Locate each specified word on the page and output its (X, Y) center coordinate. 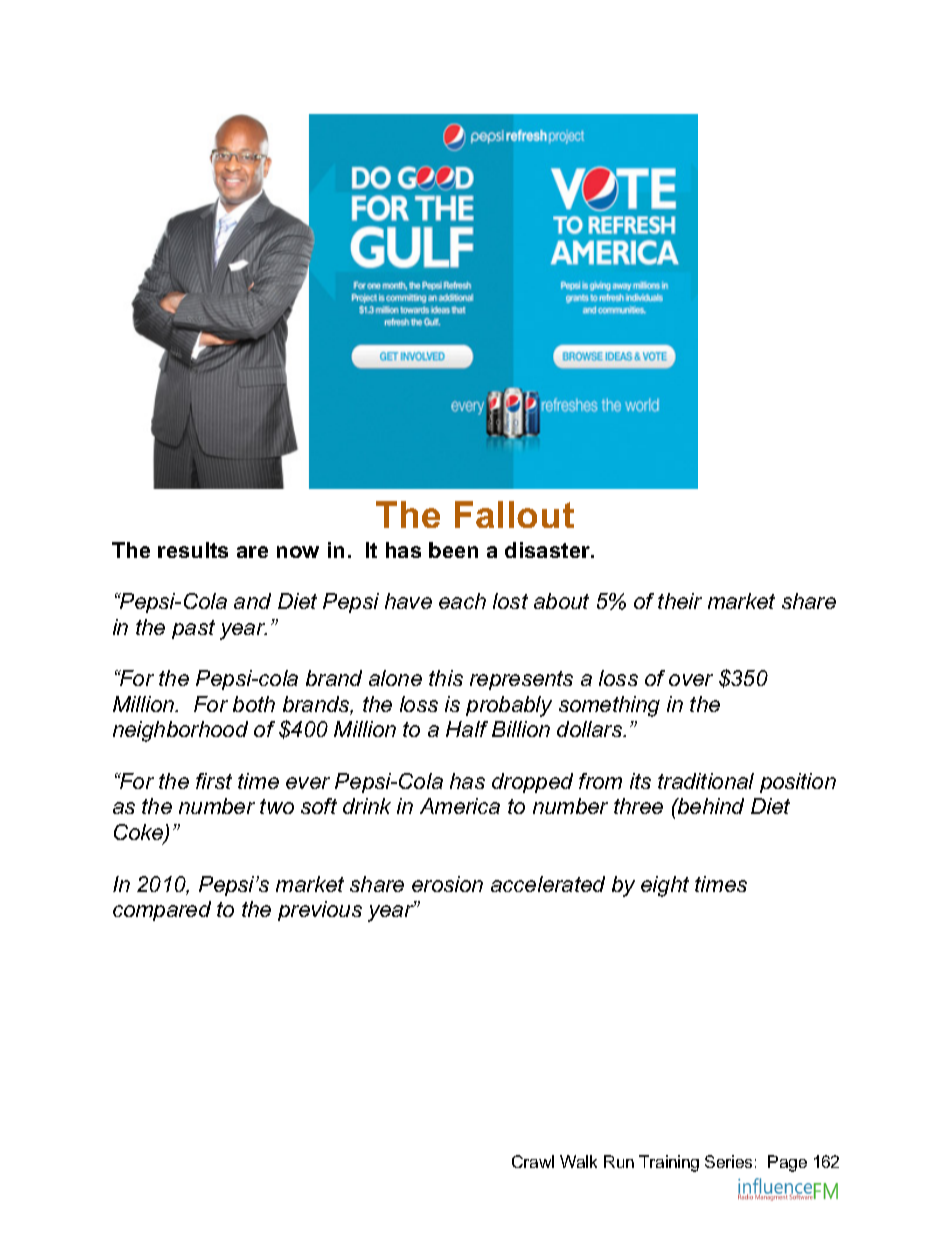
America (460, 806)
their (680, 601)
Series (728, 1161)
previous (320, 911)
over (691, 680)
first (214, 781)
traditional (706, 781)
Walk (578, 1161)
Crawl (533, 1161)
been (453, 550)
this (446, 678)
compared (162, 911)
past (193, 629)
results (193, 550)
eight (665, 886)
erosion (447, 884)
